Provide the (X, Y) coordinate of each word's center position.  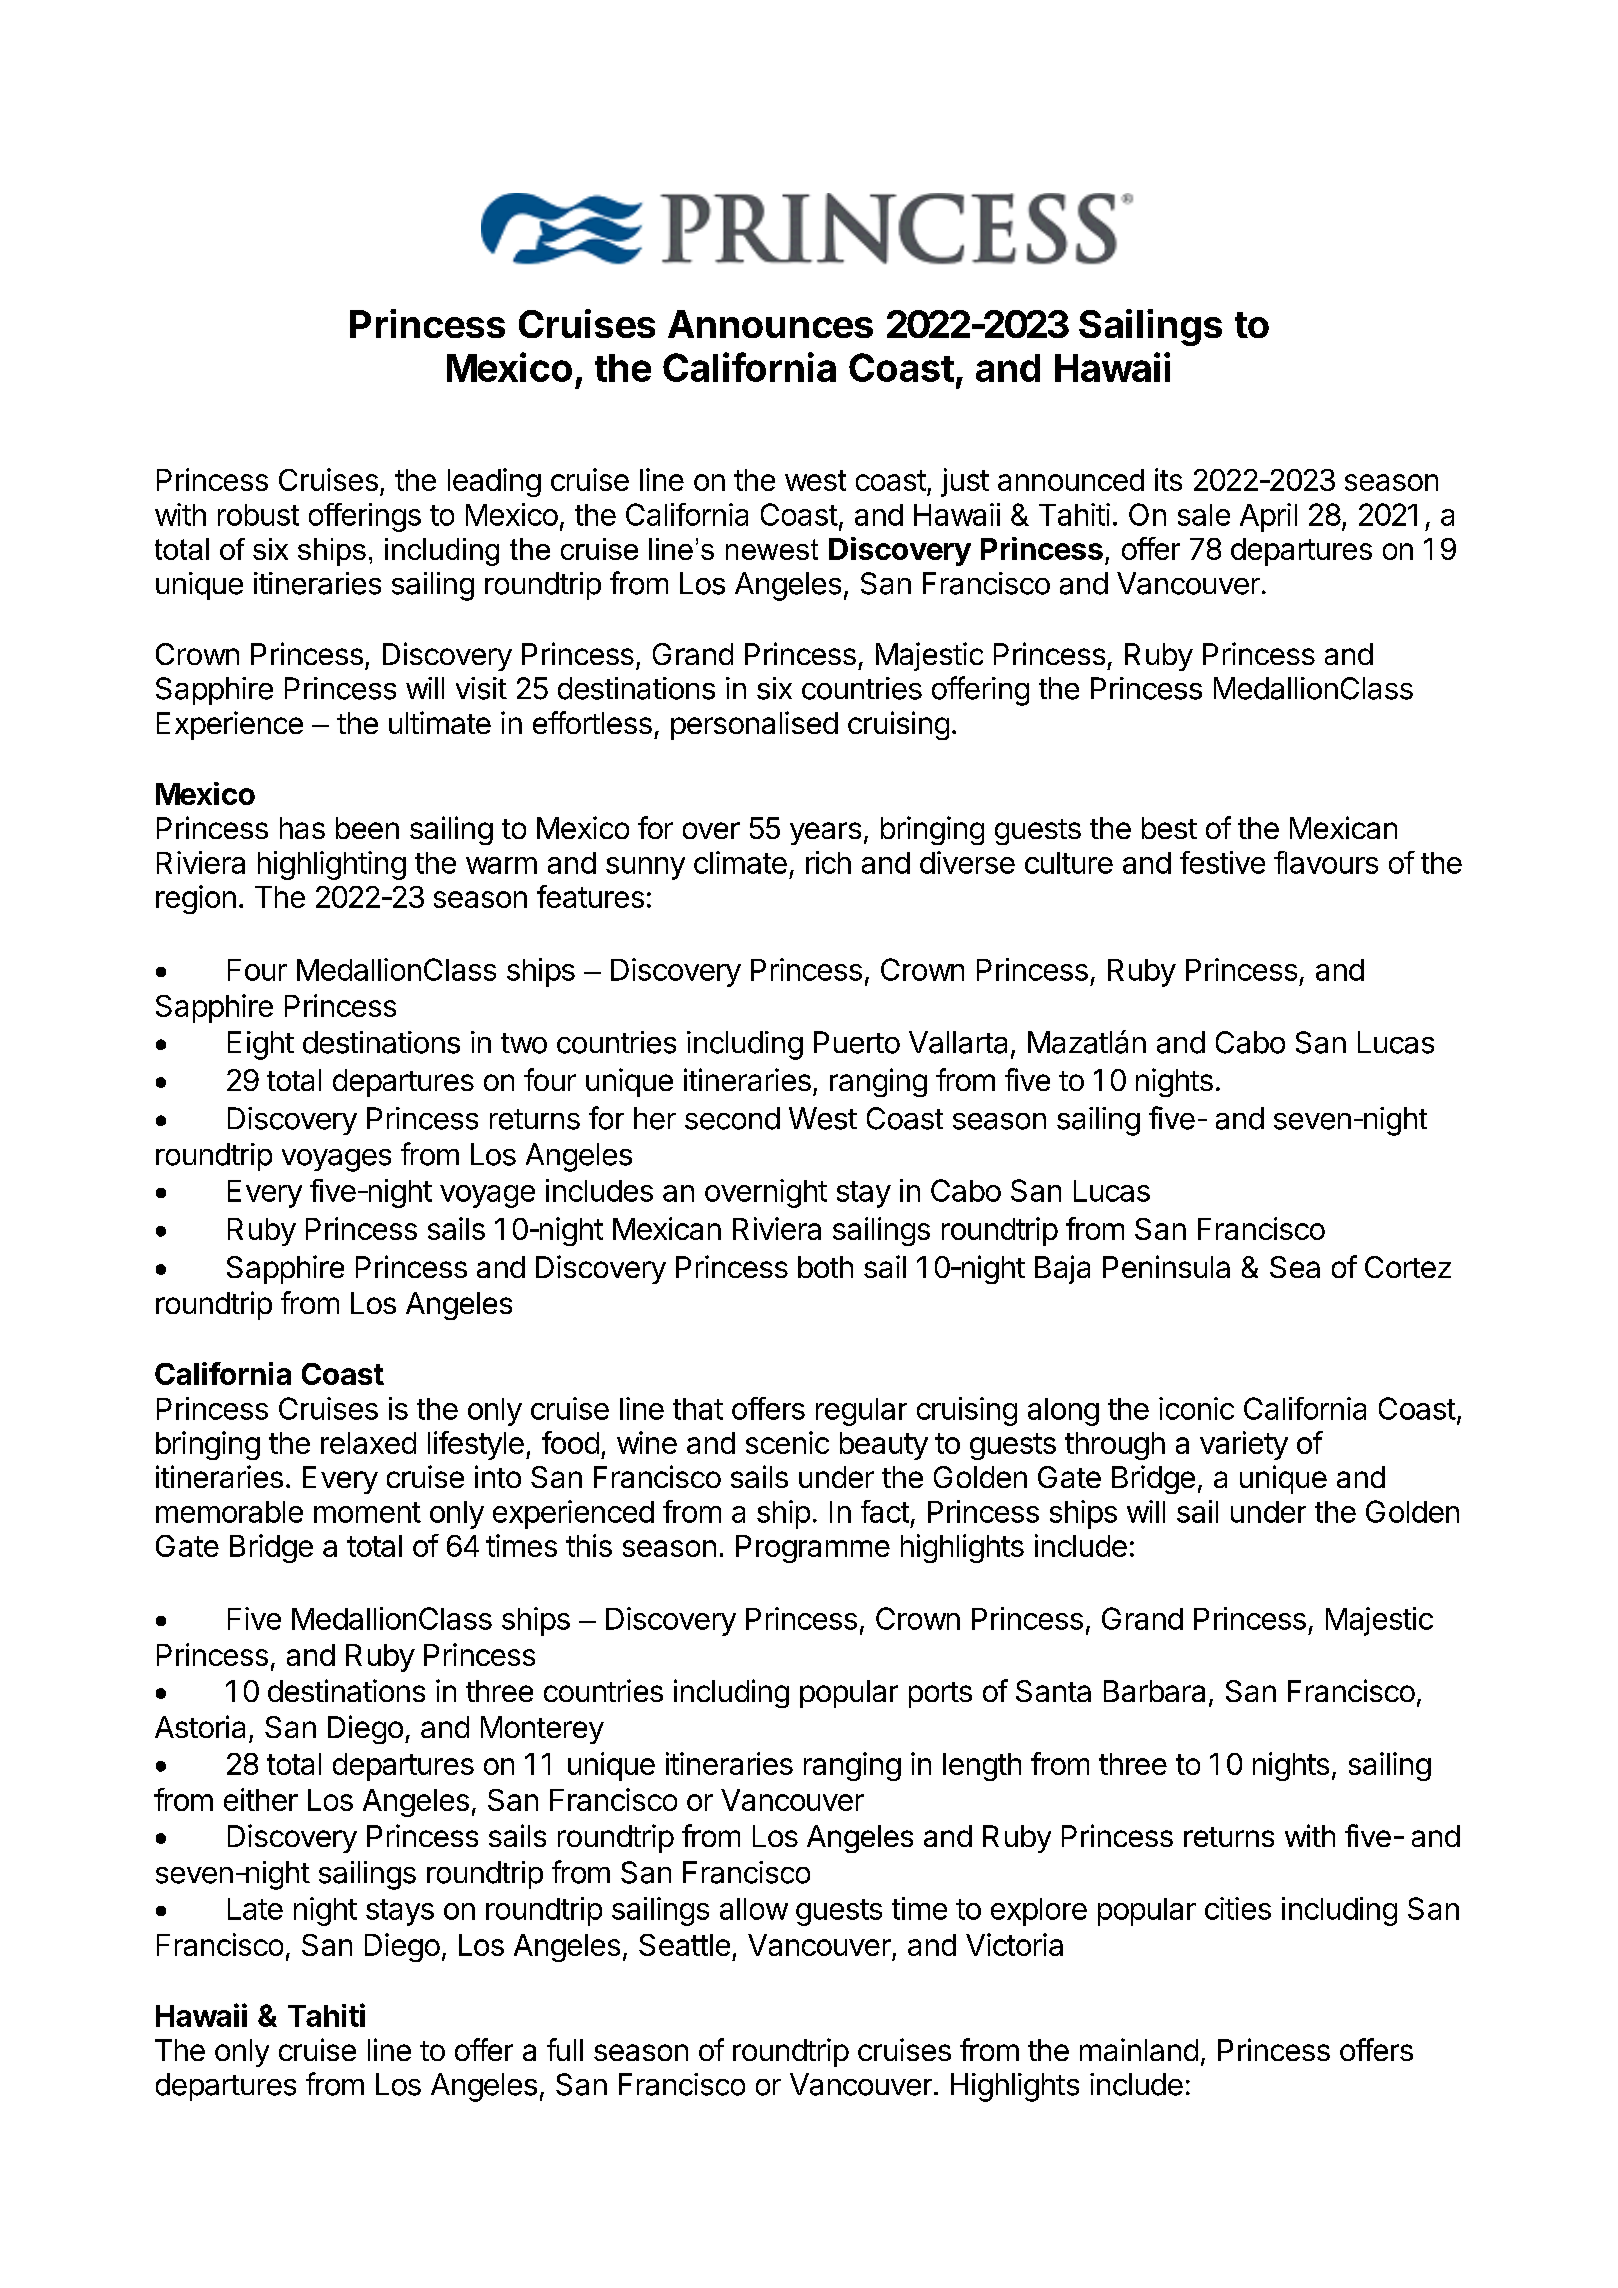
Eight (261, 1045)
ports (940, 1695)
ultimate (440, 722)
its (1168, 479)
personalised (754, 725)
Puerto (857, 1042)
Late (255, 1909)
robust (258, 515)
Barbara (1154, 1691)
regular (861, 1412)
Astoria (200, 1726)
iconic (1196, 1408)
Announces (770, 324)
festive (1222, 862)
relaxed (368, 1443)
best (1169, 828)
